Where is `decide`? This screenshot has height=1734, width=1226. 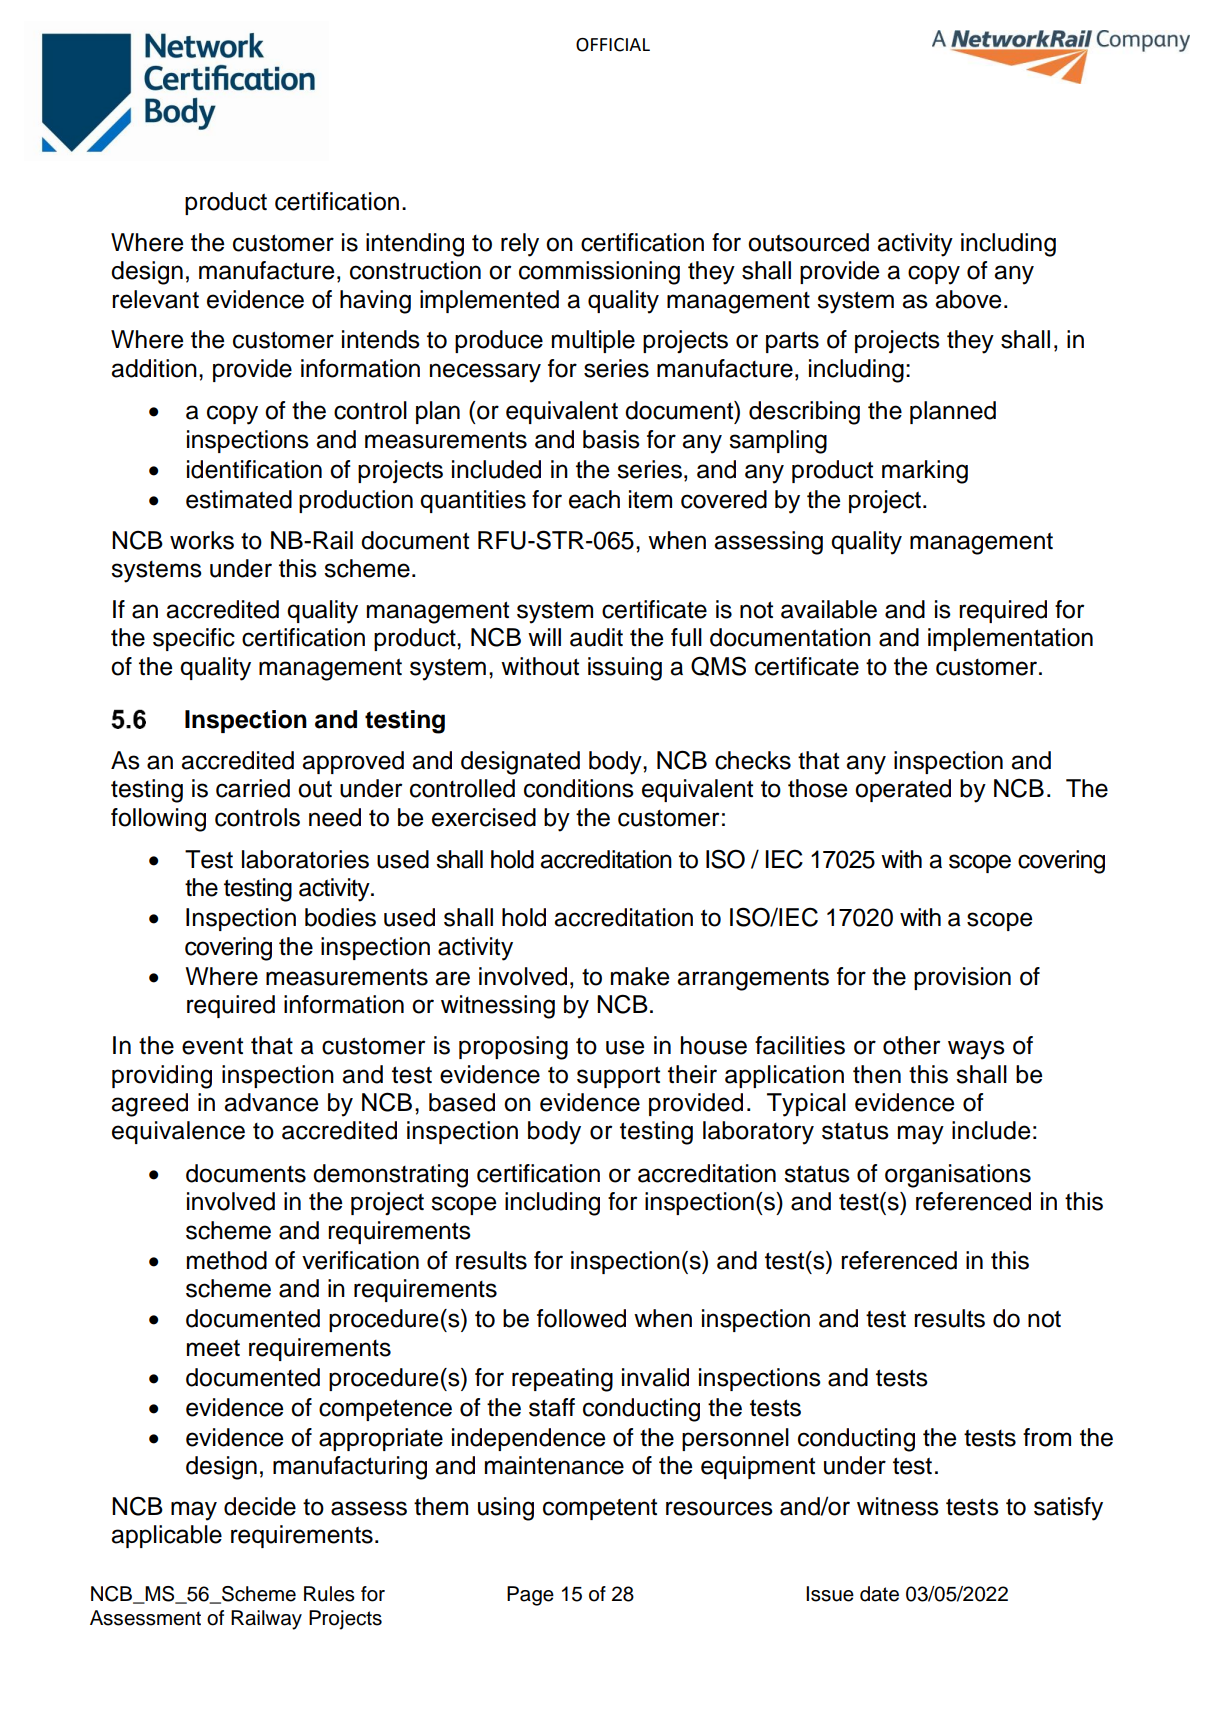 decide is located at coordinates (260, 1506).
